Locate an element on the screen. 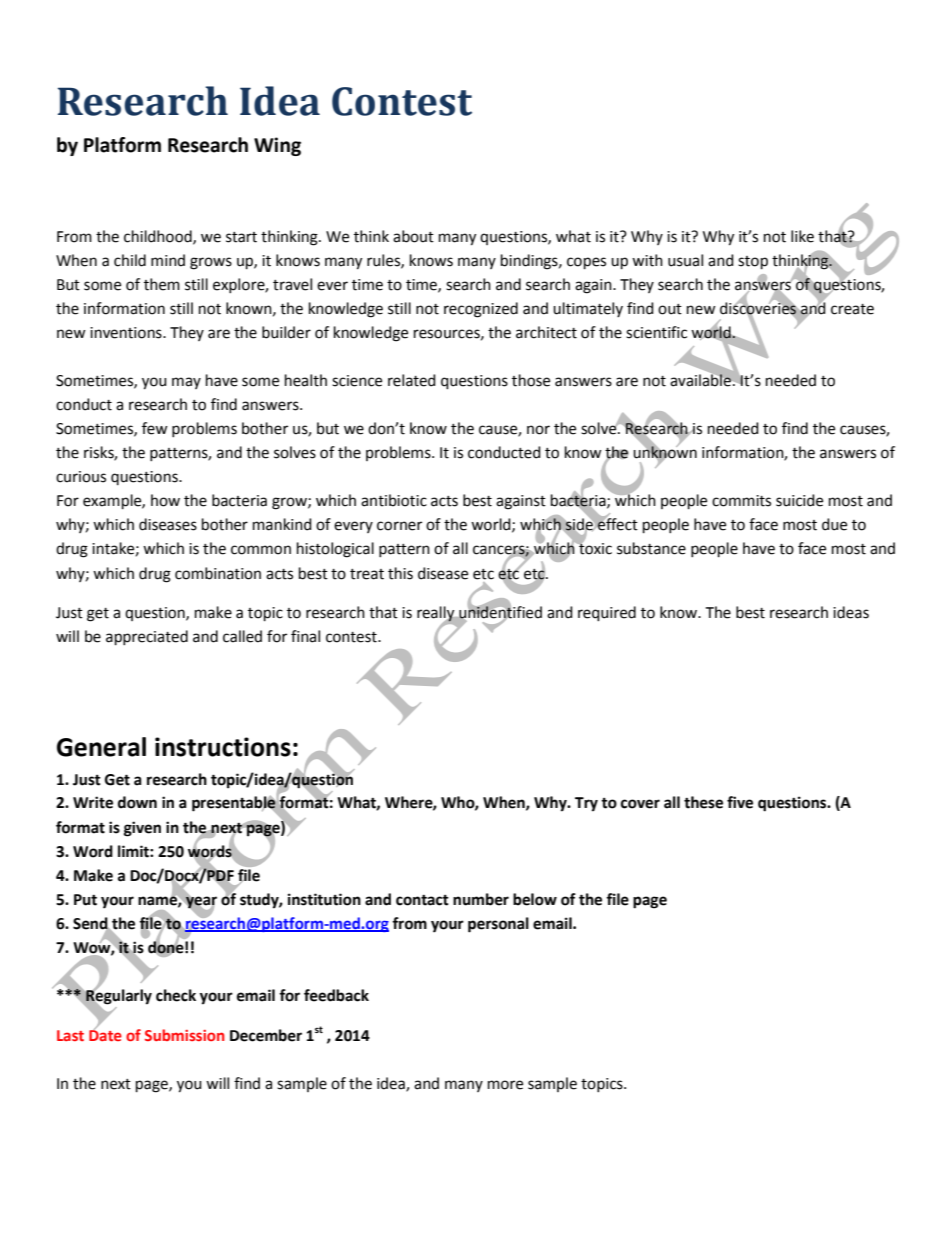 Image resolution: width=952 pixels, height=1233 pixels. about is located at coordinates (413, 236).
